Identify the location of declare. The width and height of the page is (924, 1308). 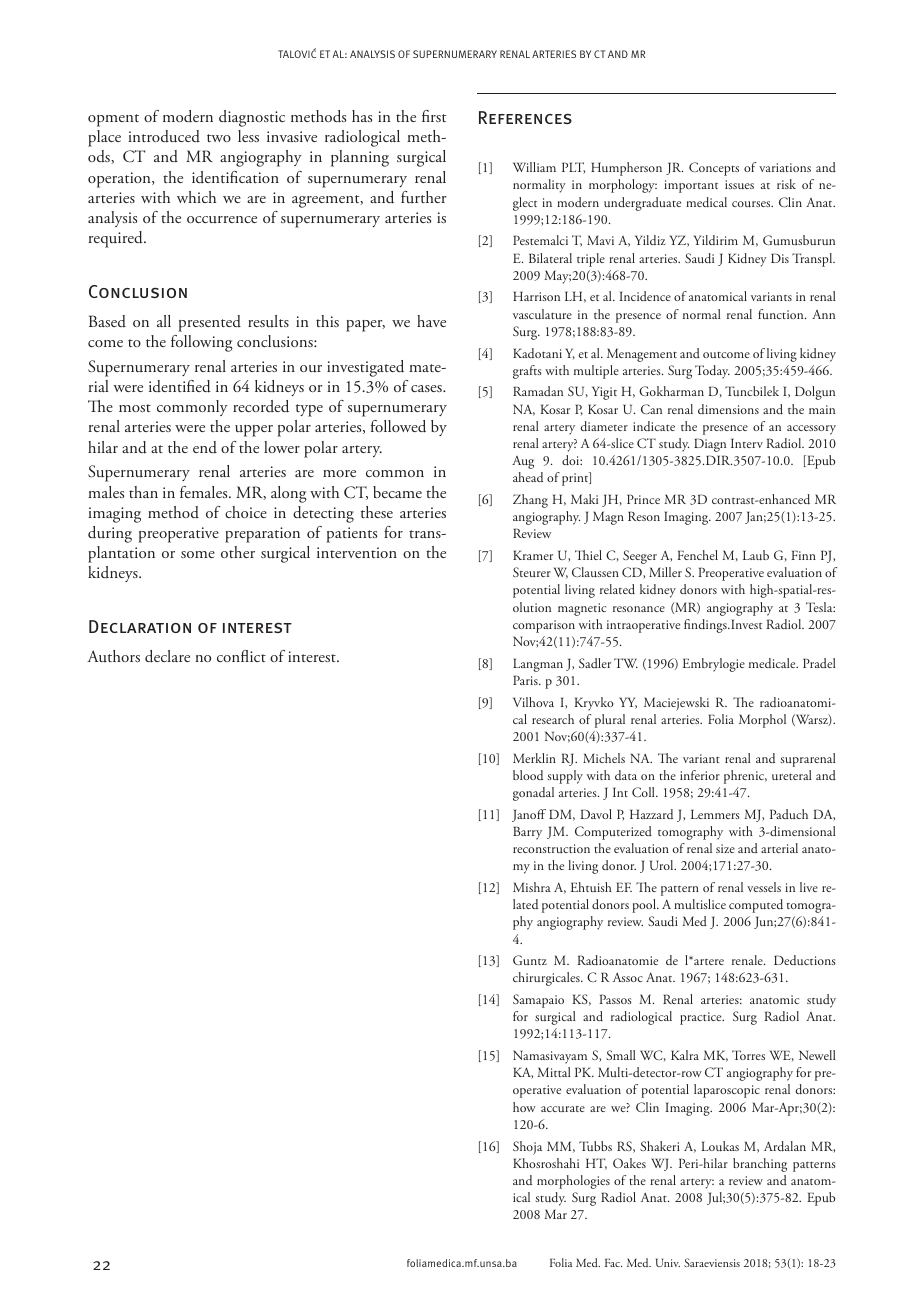
(167, 656).
